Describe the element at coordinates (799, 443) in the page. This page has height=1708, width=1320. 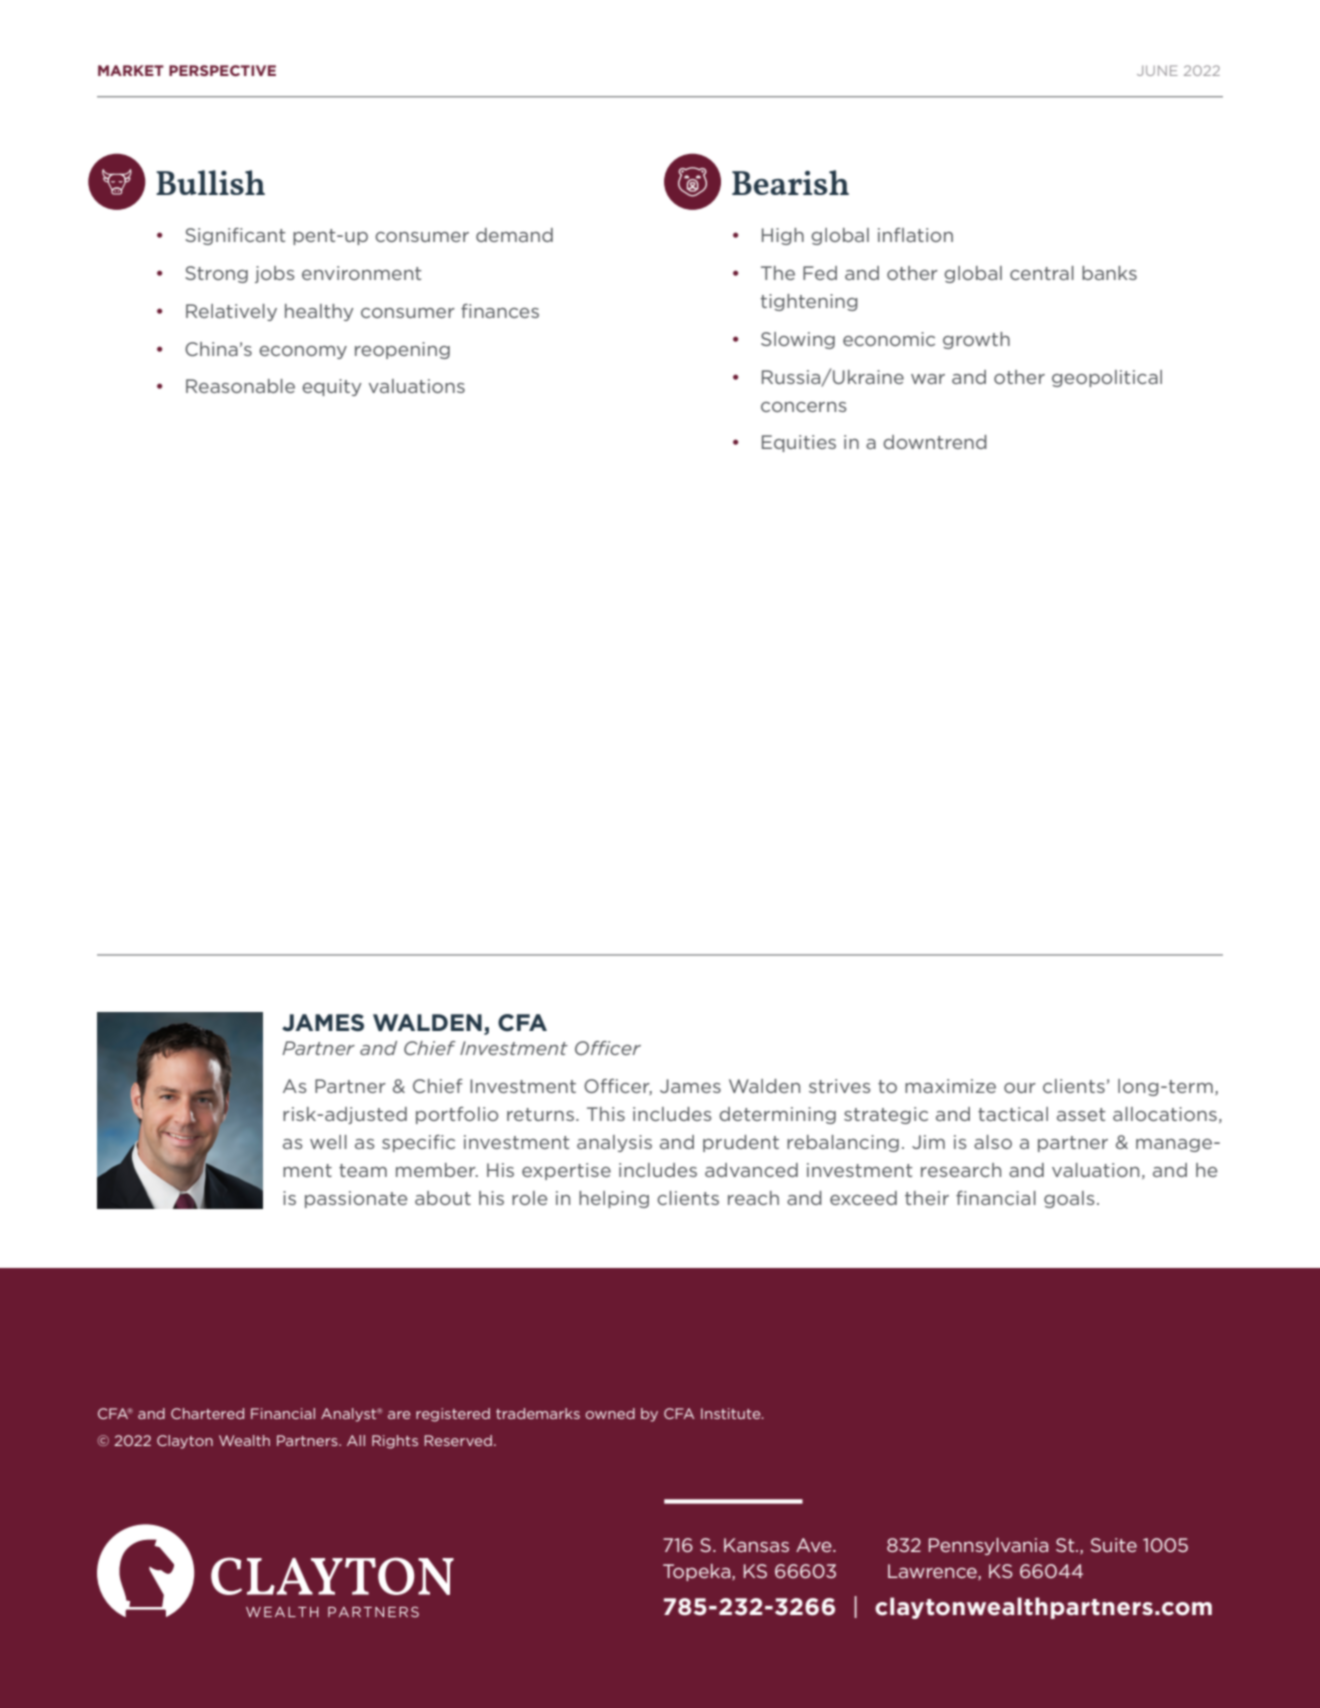
I see `Equities` at that location.
